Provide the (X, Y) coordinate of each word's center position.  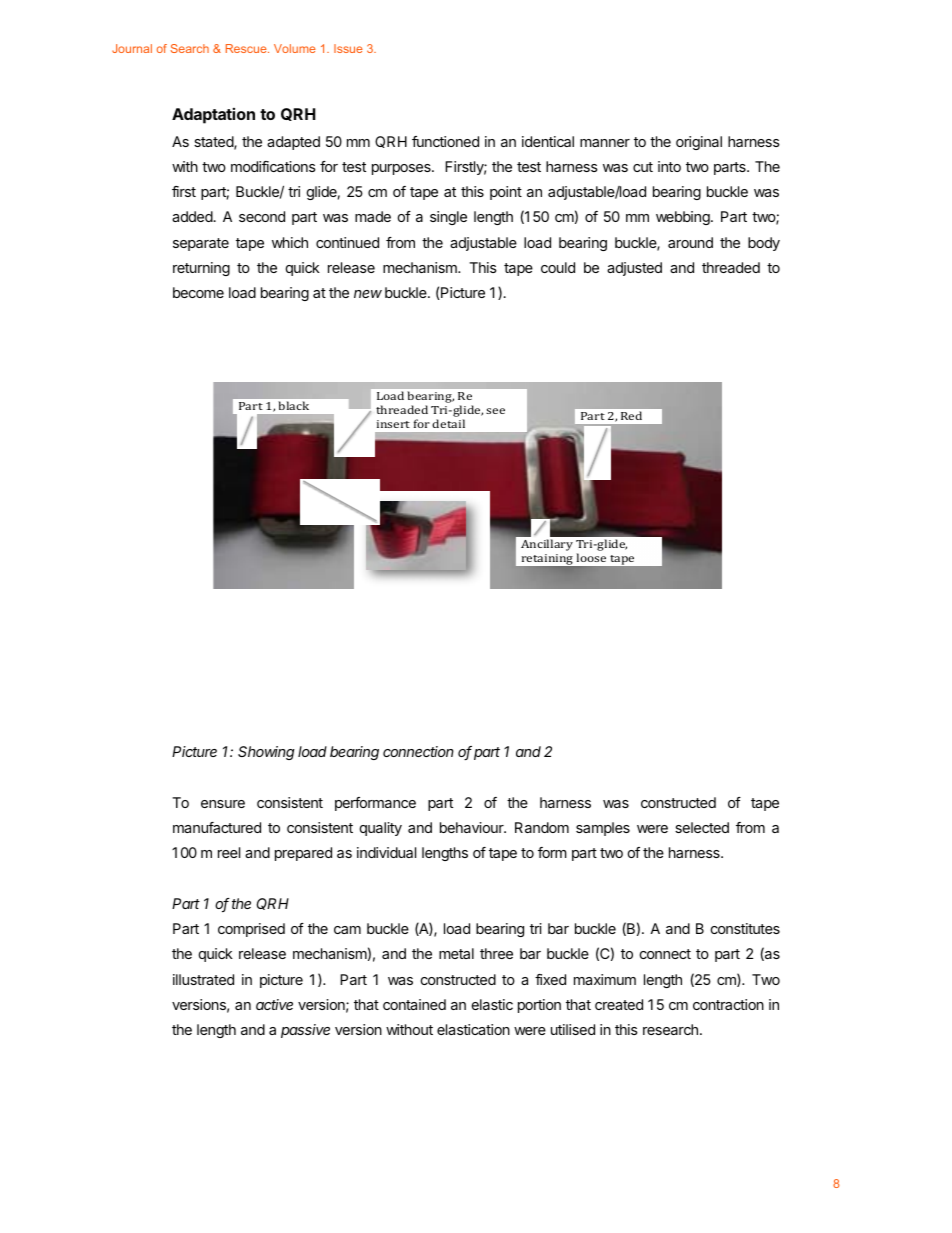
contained (414, 1004)
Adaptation (213, 116)
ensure (223, 804)
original (699, 143)
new (368, 294)
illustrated (203, 979)
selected (702, 827)
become (198, 292)
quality (381, 829)
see (495, 411)
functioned (445, 141)
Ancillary (547, 545)
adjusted (634, 269)
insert (393, 424)
